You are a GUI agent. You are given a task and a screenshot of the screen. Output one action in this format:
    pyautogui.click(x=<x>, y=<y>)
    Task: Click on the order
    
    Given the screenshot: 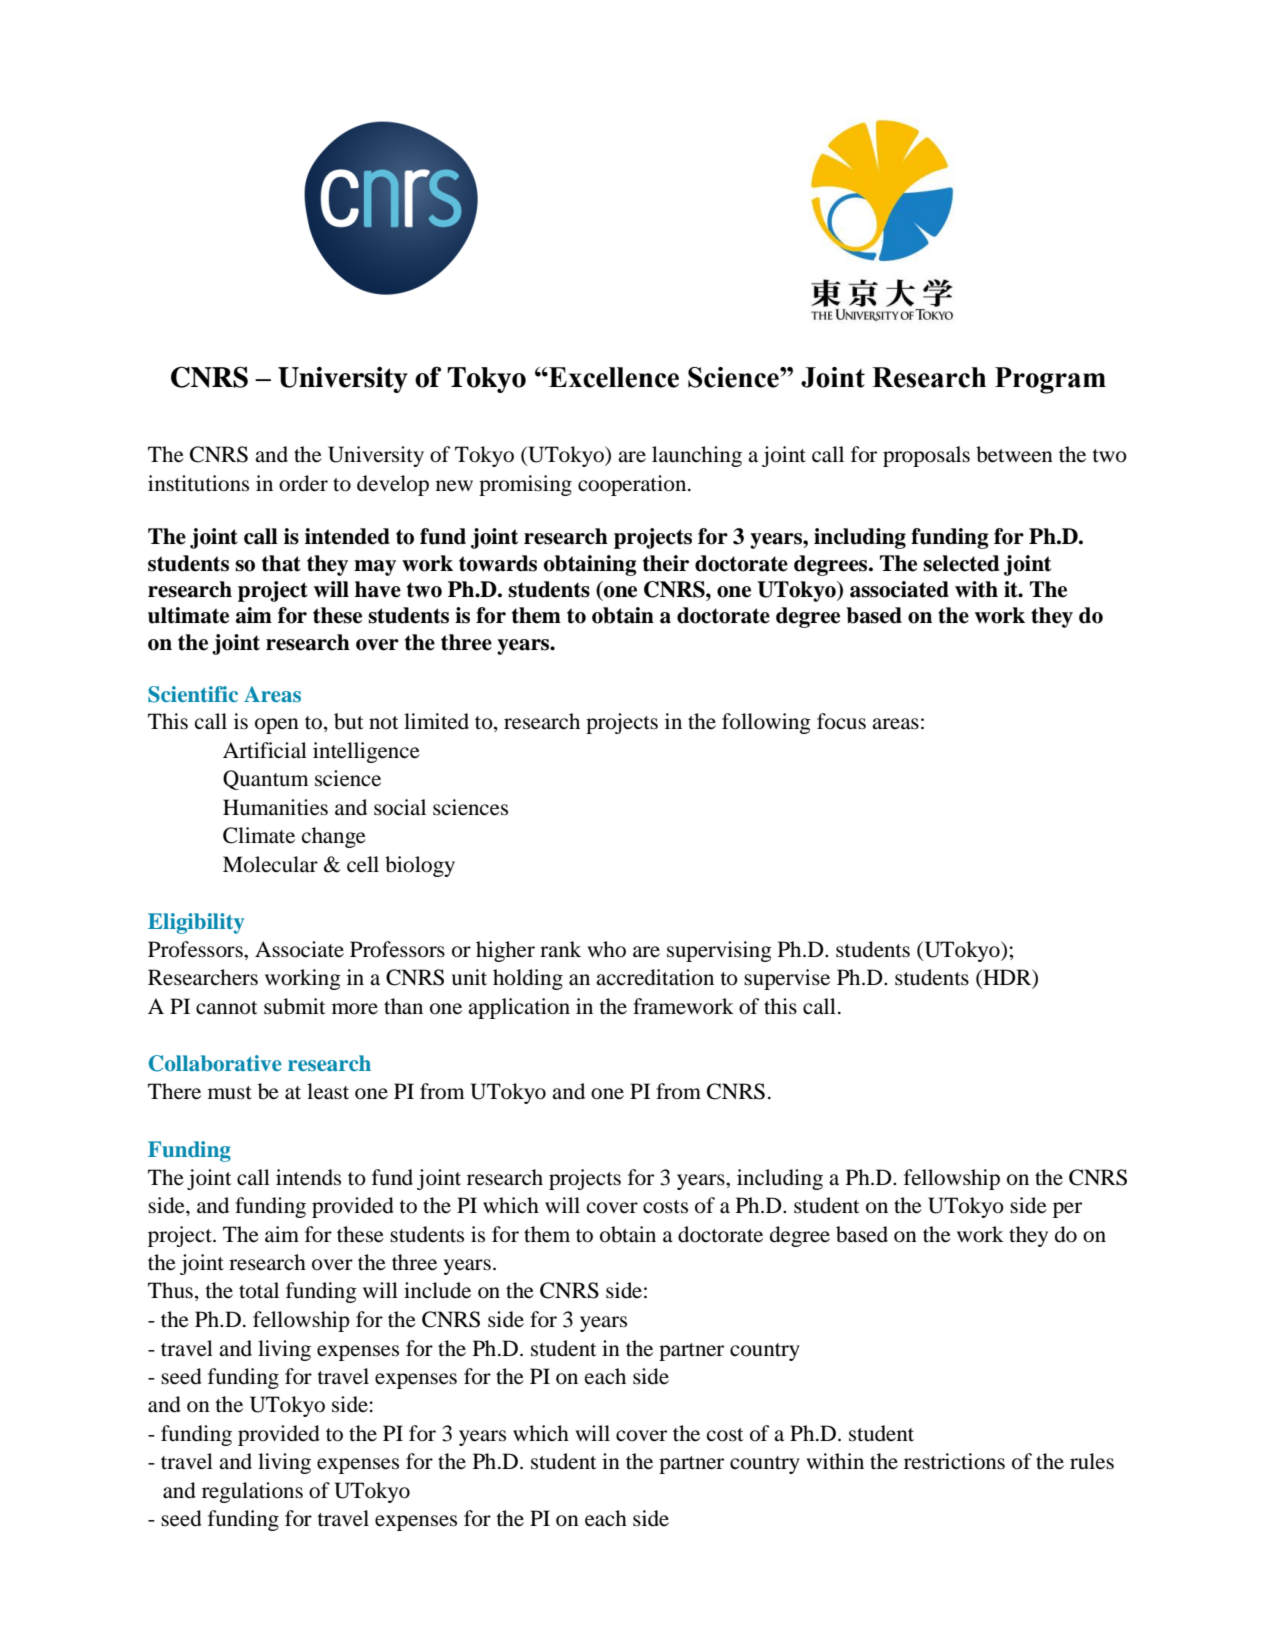 What is the action you would take?
    pyautogui.click(x=303, y=483)
